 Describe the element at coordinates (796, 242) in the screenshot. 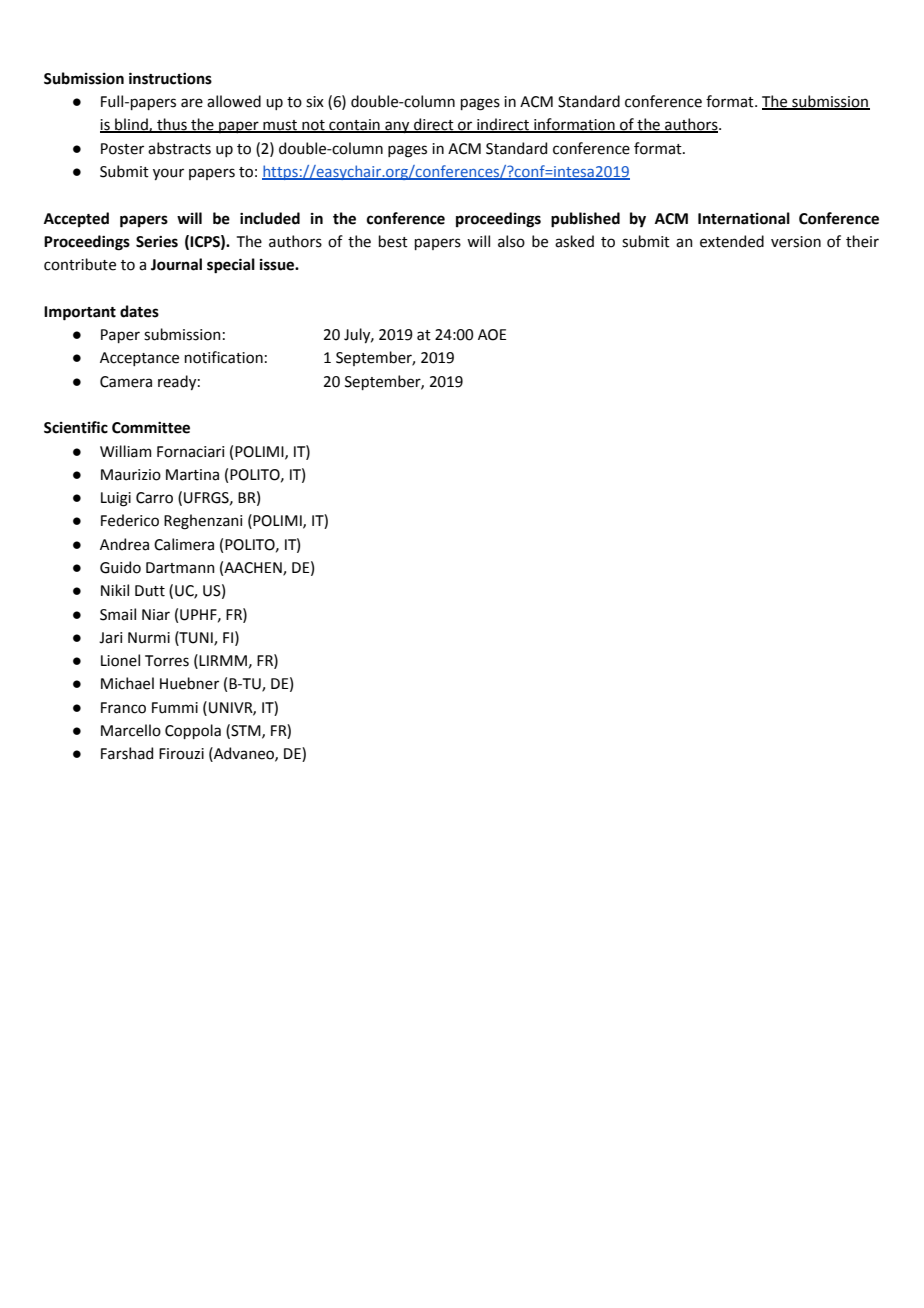

I see `version` at that location.
